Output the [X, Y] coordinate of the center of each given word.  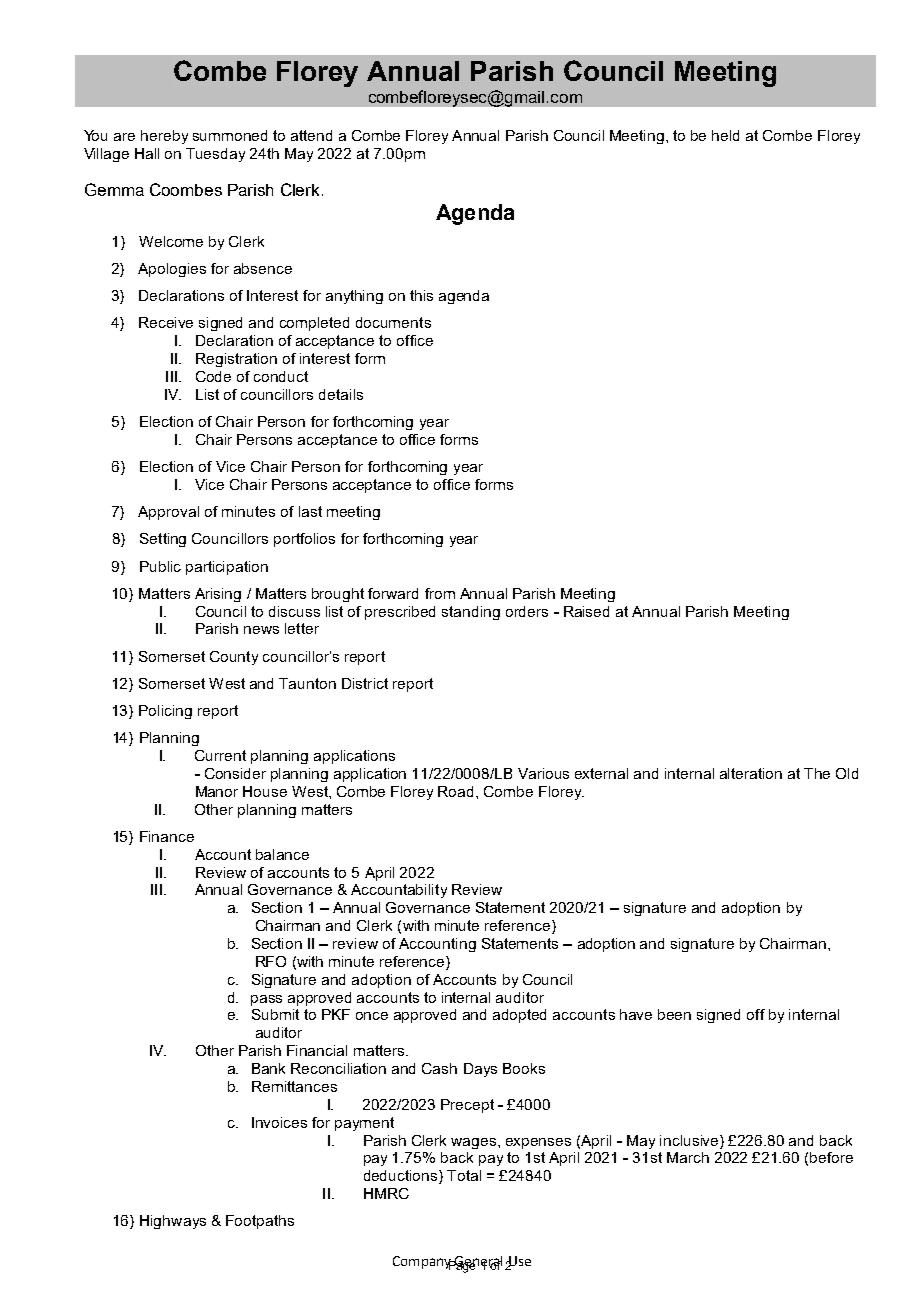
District [365, 683]
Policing [165, 712]
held [725, 135]
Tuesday [215, 155]
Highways [173, 1222]
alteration [751, 773]
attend [311, 135]
